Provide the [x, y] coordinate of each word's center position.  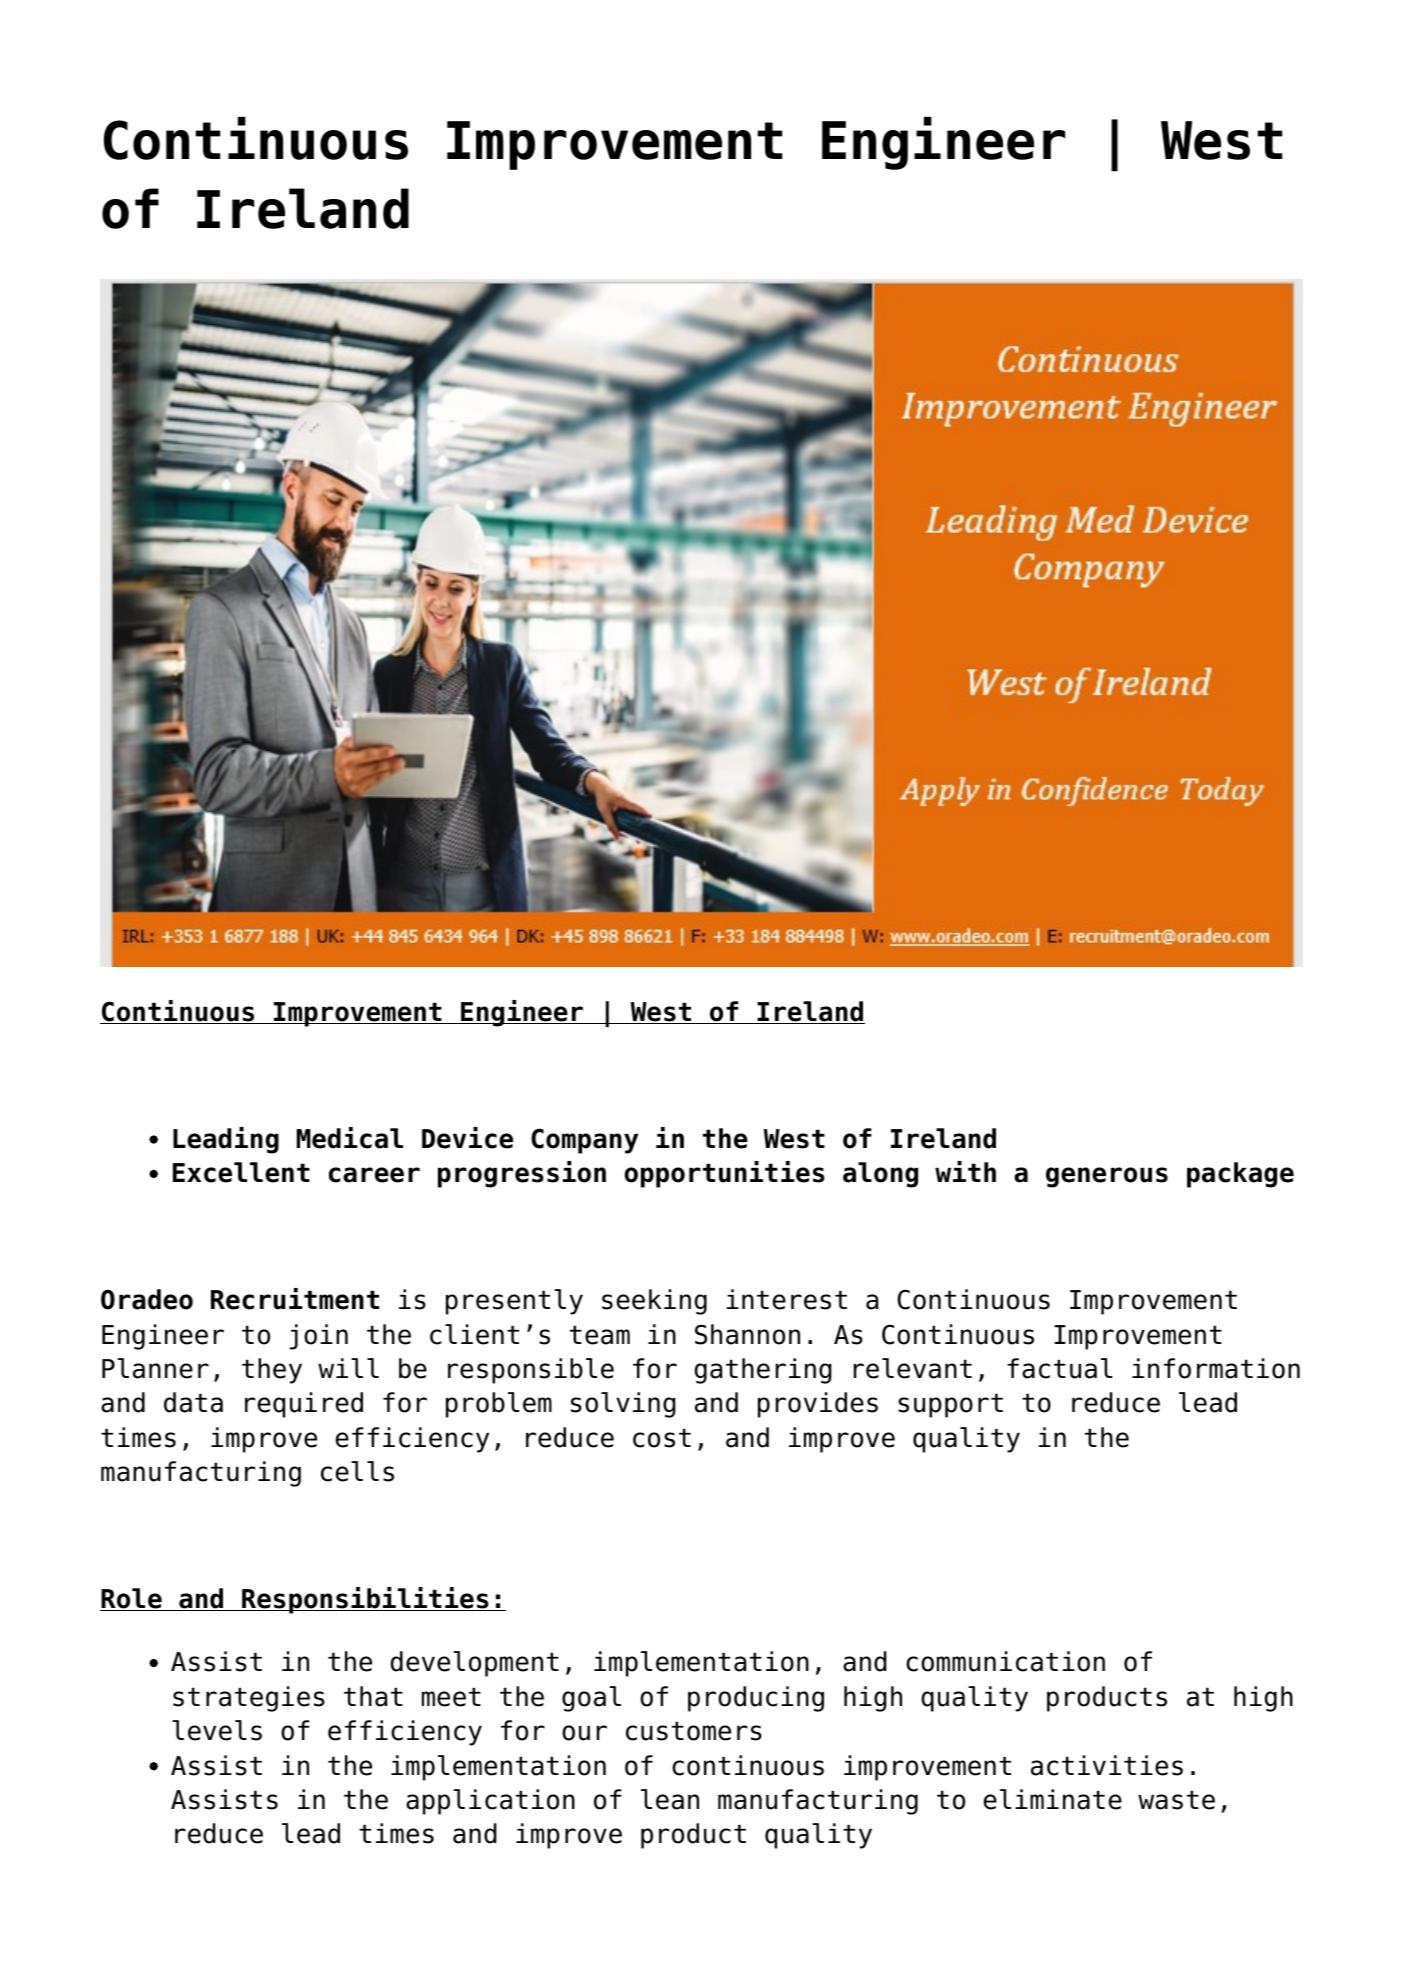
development [475, 1664]
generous [1107, 1177]
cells [357, 1471]
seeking [654, 1302]
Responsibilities [365, 1600]
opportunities [724, 1174]
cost [662, 1438]
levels [217, 1730]
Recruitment [295, 1299]
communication [1005, 1661]
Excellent [241, 1172]
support [950, 1405]
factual [1059, 1368]
